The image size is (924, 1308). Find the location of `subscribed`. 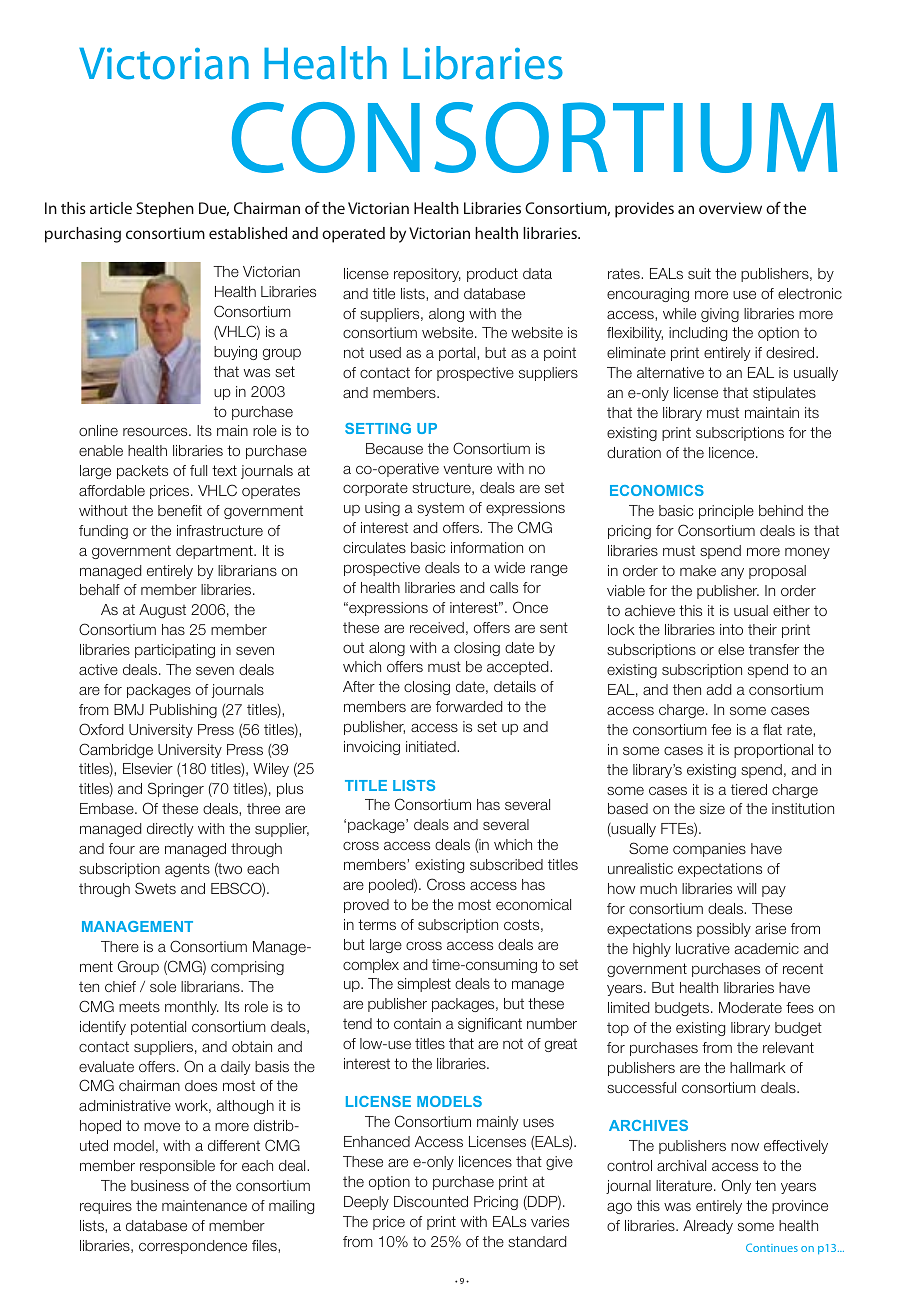

subscribed is located at coordinates (506, 864).
